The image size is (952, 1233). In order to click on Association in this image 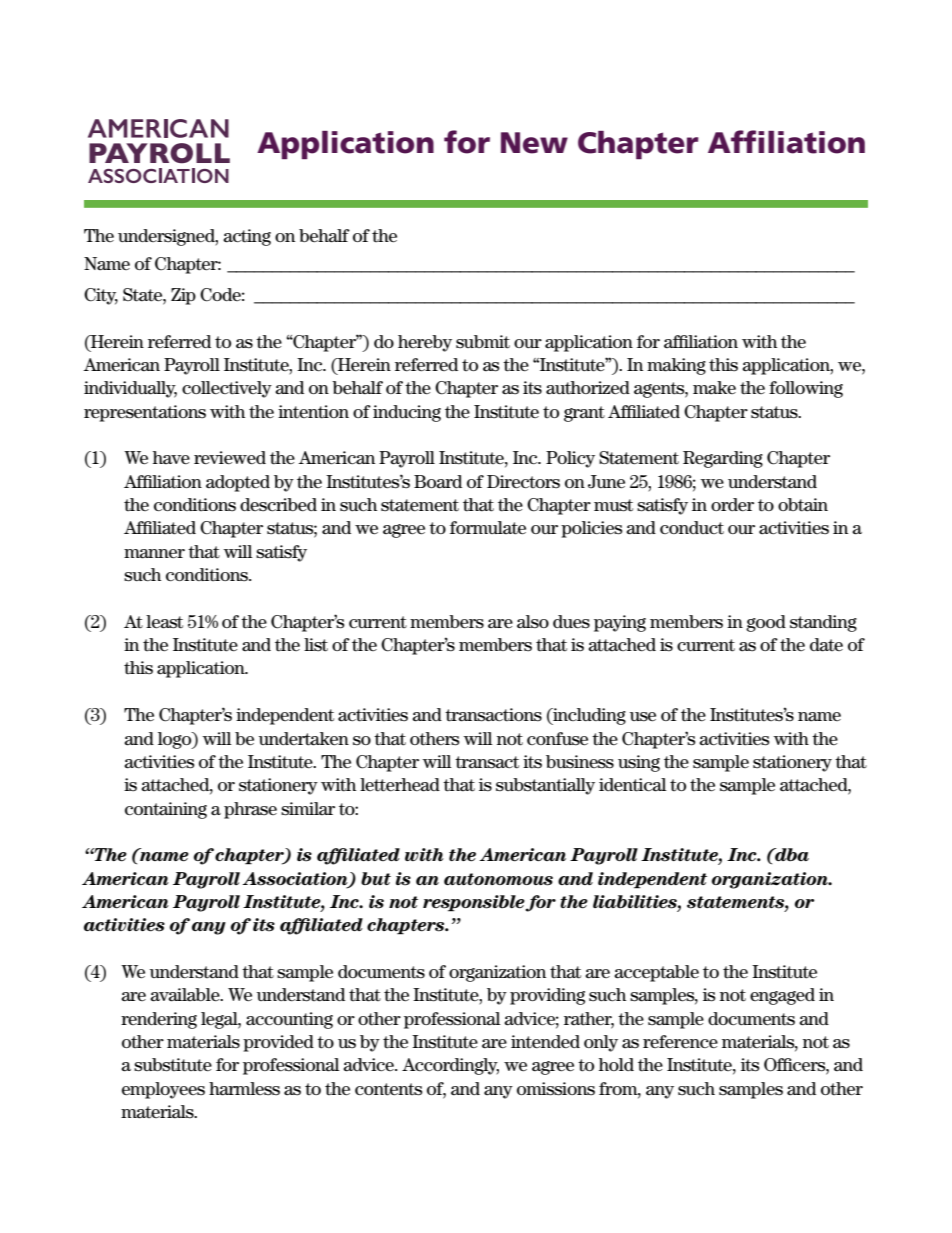, I will do `click(296, 879)`.
